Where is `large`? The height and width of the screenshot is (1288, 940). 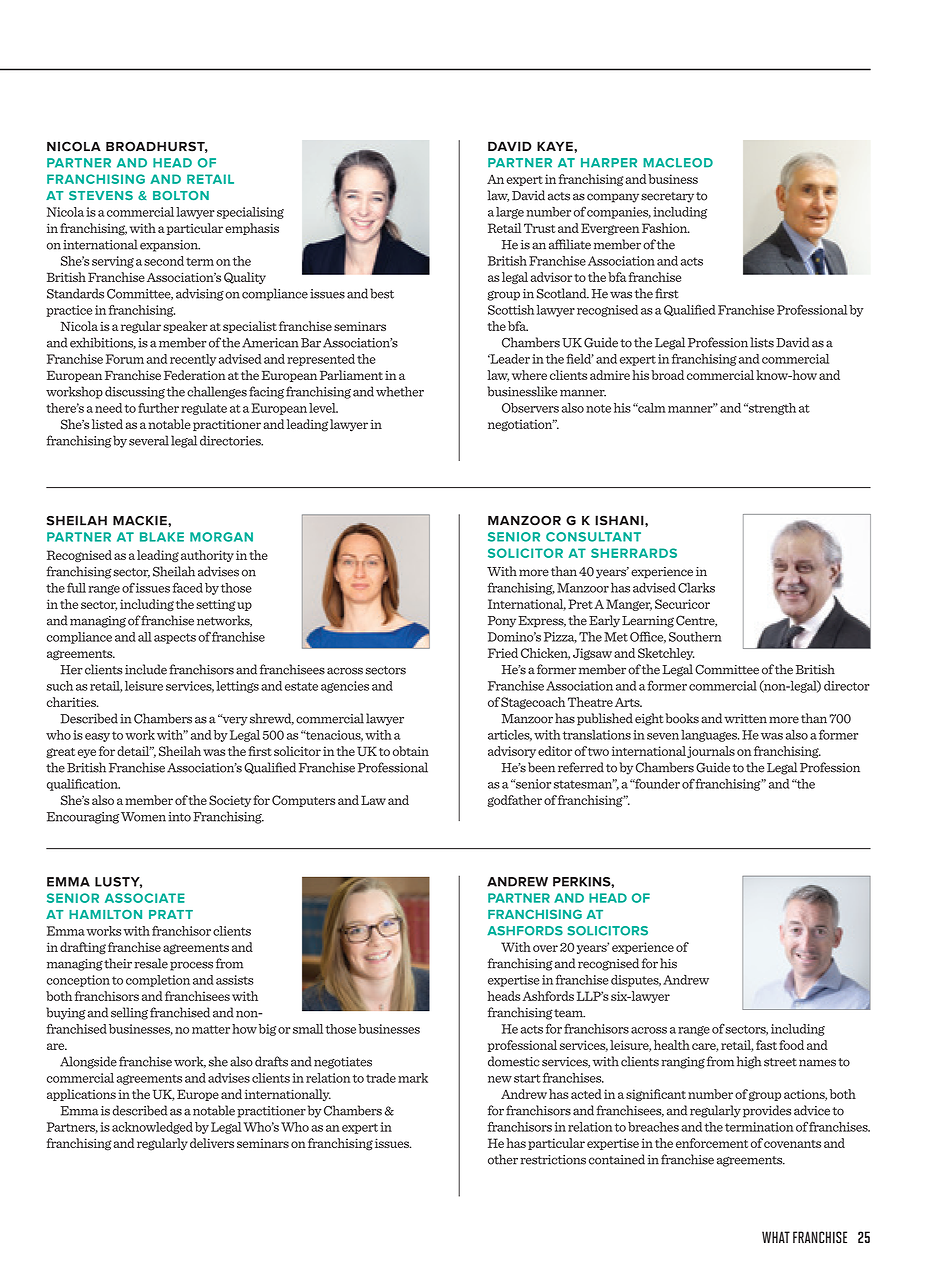
large is located at coordinates (510, 213).
